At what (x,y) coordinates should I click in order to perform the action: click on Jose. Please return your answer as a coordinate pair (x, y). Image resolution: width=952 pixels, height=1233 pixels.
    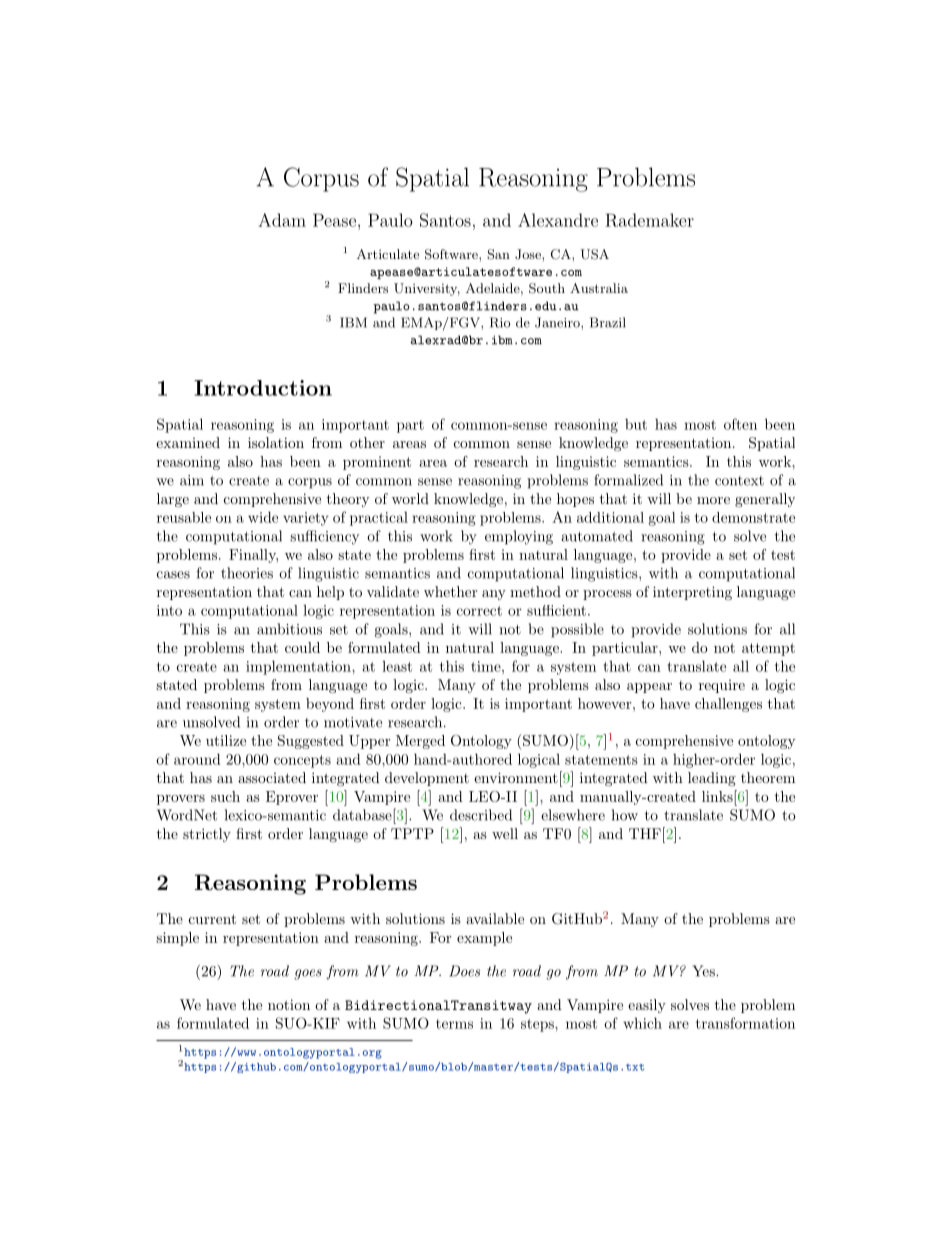
    Looking at the image, I should click on (529, 254).
